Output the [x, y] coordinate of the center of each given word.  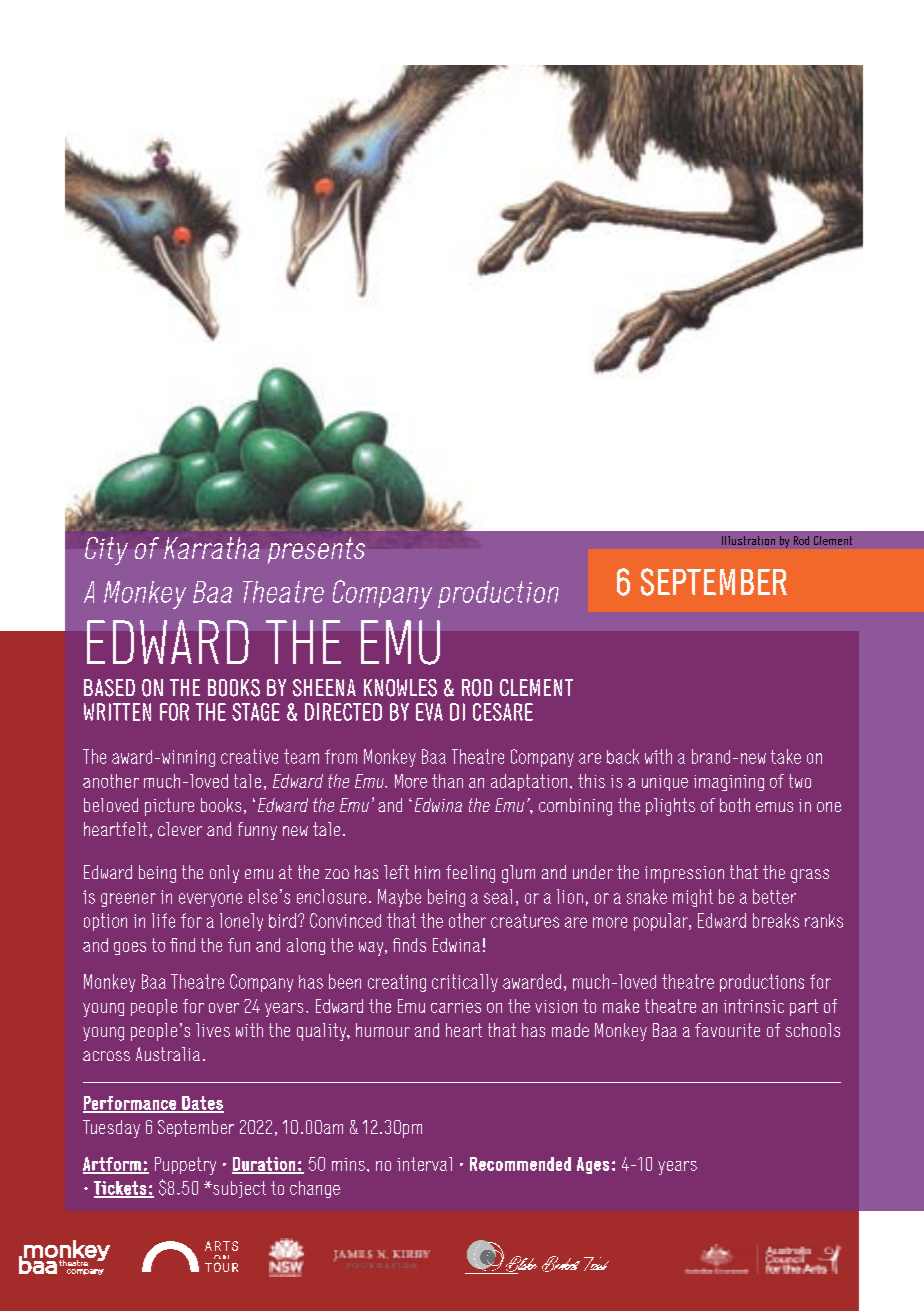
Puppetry [185, 1166]
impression [684, 874]
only [224, 874]
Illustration [748, 540]
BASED [109, 688]
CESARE [503, 712]
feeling [470, 874]
